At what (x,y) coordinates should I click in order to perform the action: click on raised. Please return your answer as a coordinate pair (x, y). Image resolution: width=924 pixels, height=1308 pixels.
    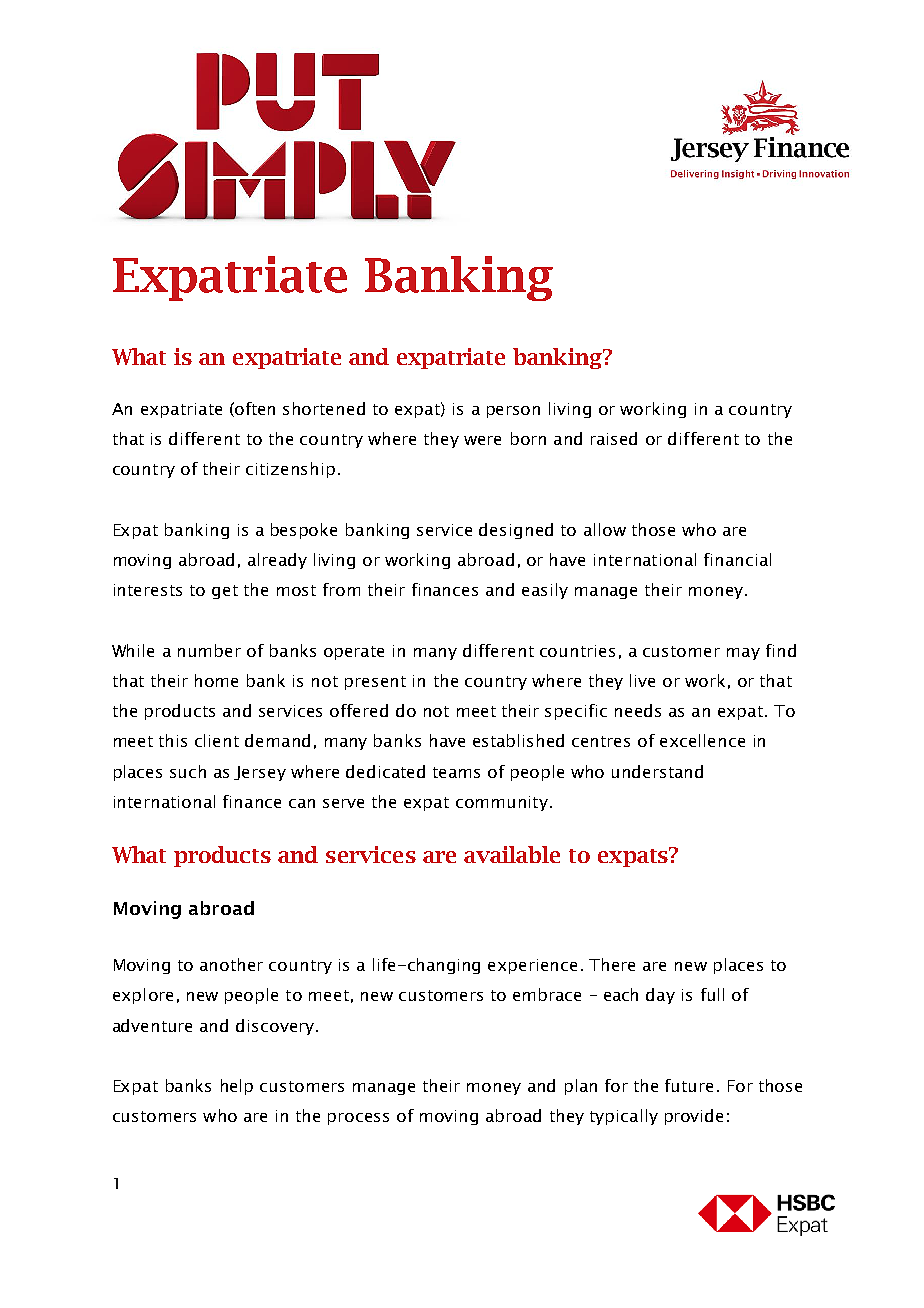
    Looking at the image, I should click on (614, 438).
